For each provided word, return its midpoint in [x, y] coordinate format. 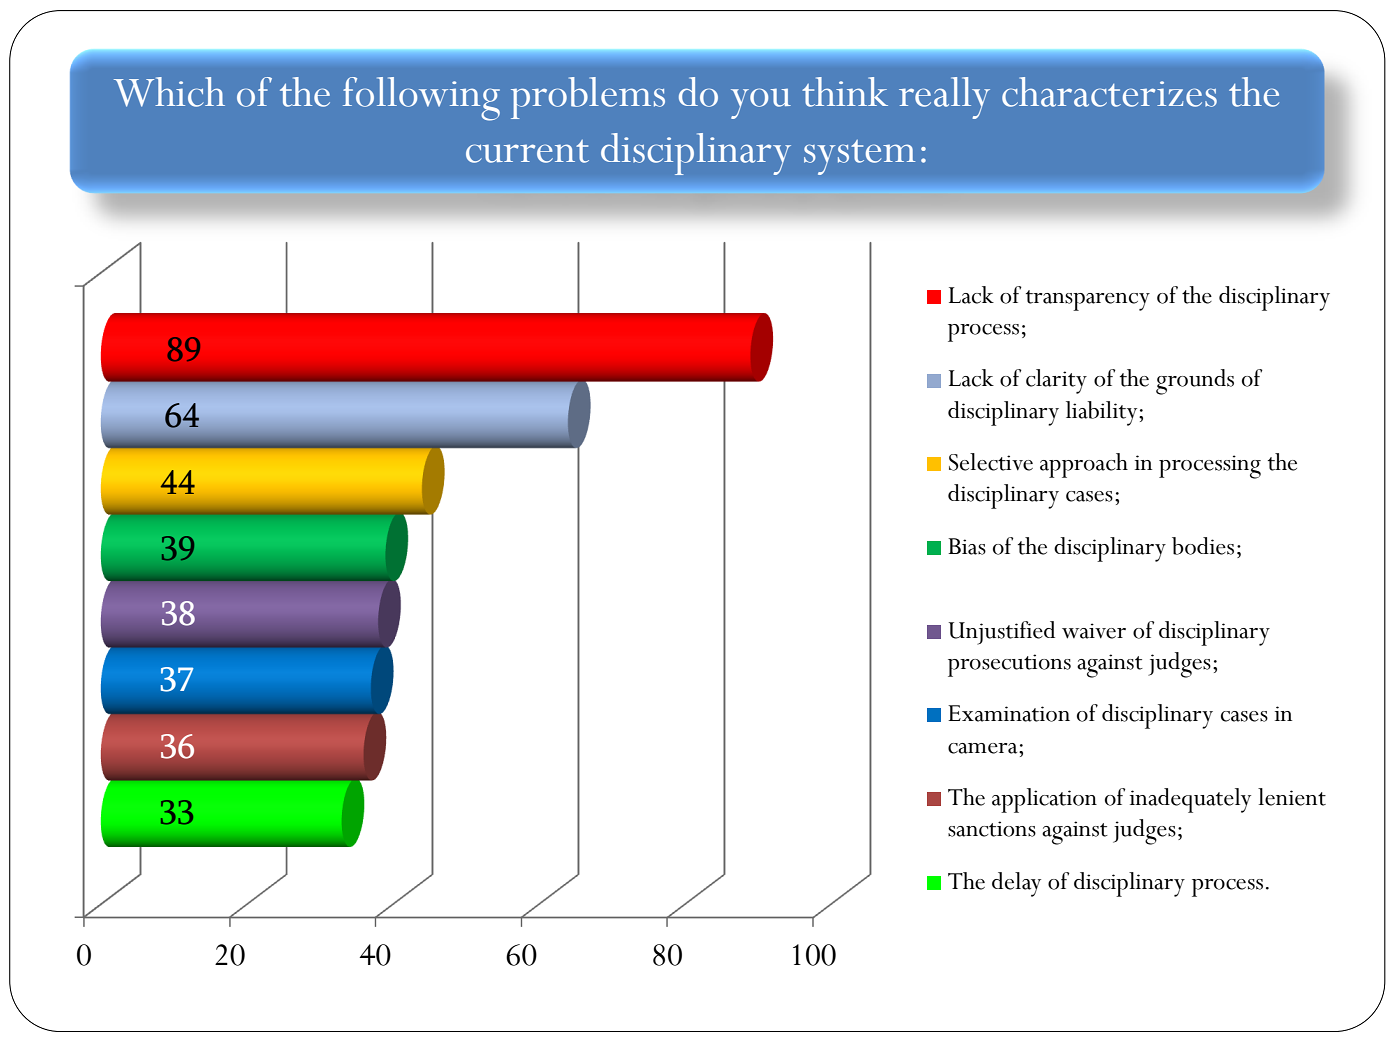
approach [1084, 465]
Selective [991, 462]
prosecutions [1009, 665]
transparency [1088, 300]
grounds [1195, 382]
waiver [1094, 631]
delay [1016, 884]
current [527, 151]
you [761, 103]
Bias [967, 546]
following [421, 99]
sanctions [992, 829]
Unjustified [1002, 633]
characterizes [1109, 92]
